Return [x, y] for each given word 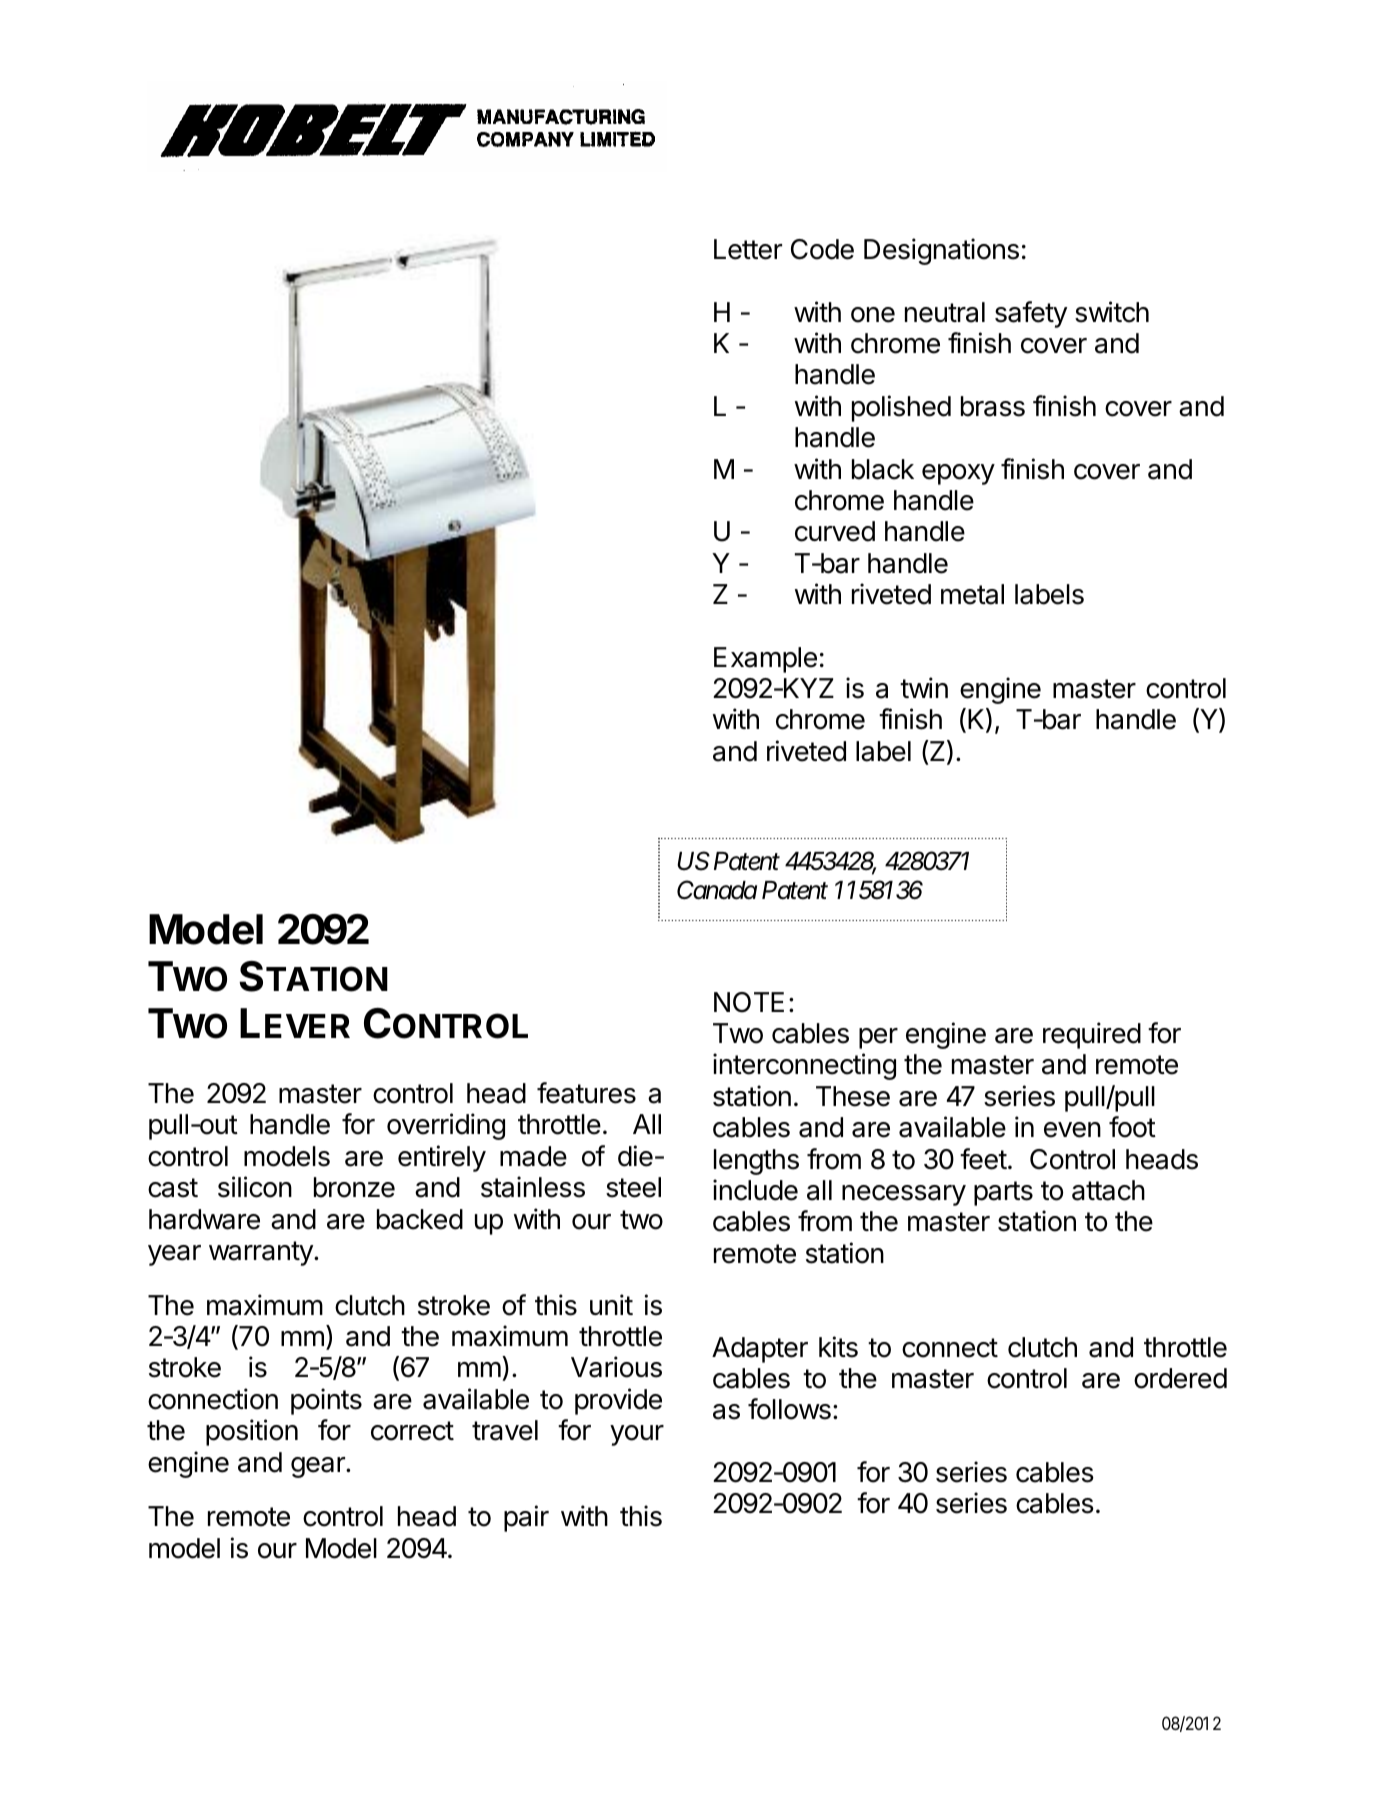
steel [633, 1187]
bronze [354, 1187]
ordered [1180, 1378]
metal [972, 594]
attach [1108, 1190]
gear [319, 1467]
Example [765, 660]
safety [1031, 314]
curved [835, 531]
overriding [446, 1126]
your [637, 1435]
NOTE [749, 1002]
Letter [748, 249]
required [1092, 1035]
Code [822, 249]
